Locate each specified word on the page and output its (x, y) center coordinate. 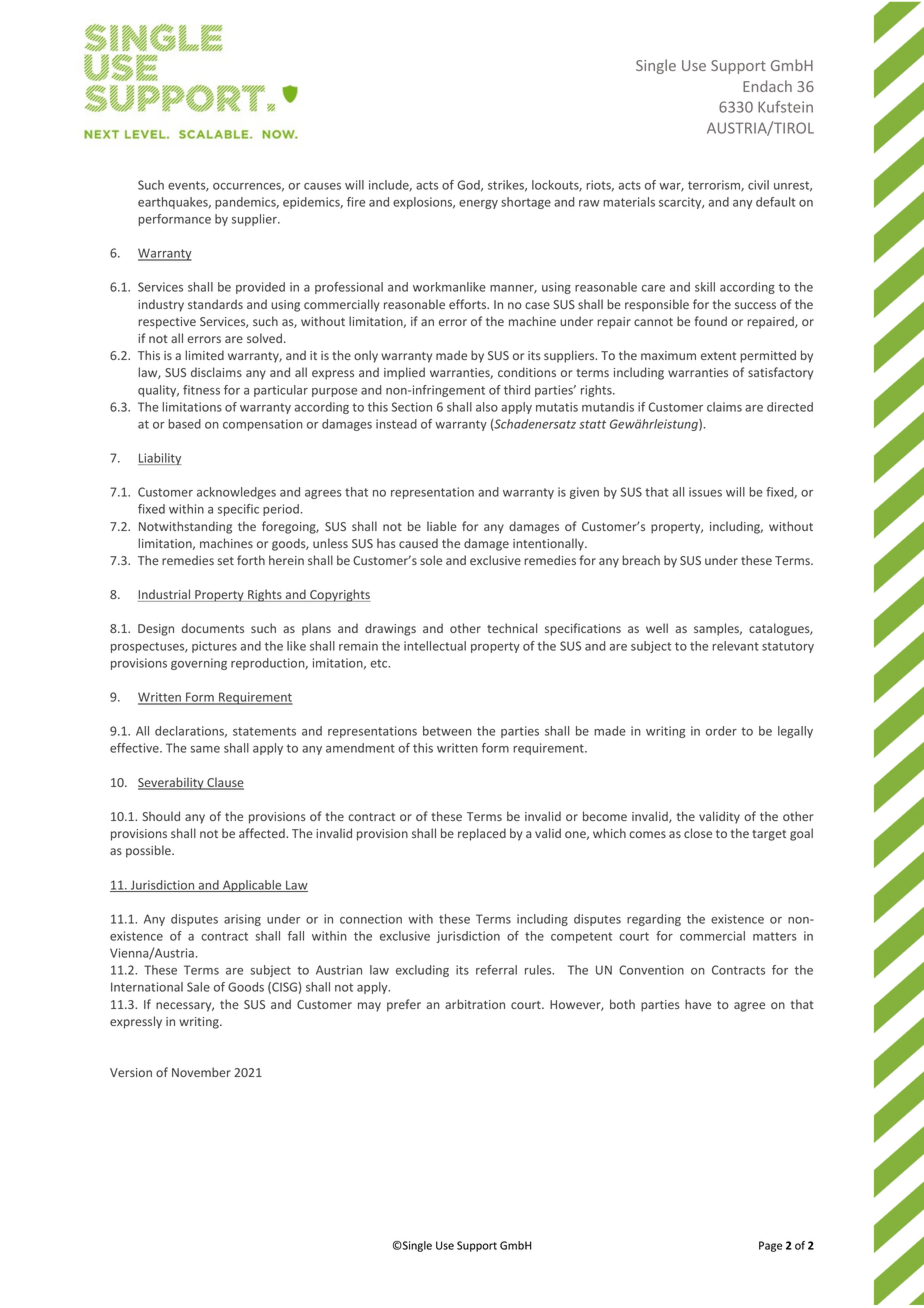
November (201, 1072)
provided (260, 288)
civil (758, 185)
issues (705, 492)
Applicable (252, 886)
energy (478, 204)
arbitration (475, 1004)
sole (431, 560)
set (226, 561)
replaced (482, 834)
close (698, 833)
